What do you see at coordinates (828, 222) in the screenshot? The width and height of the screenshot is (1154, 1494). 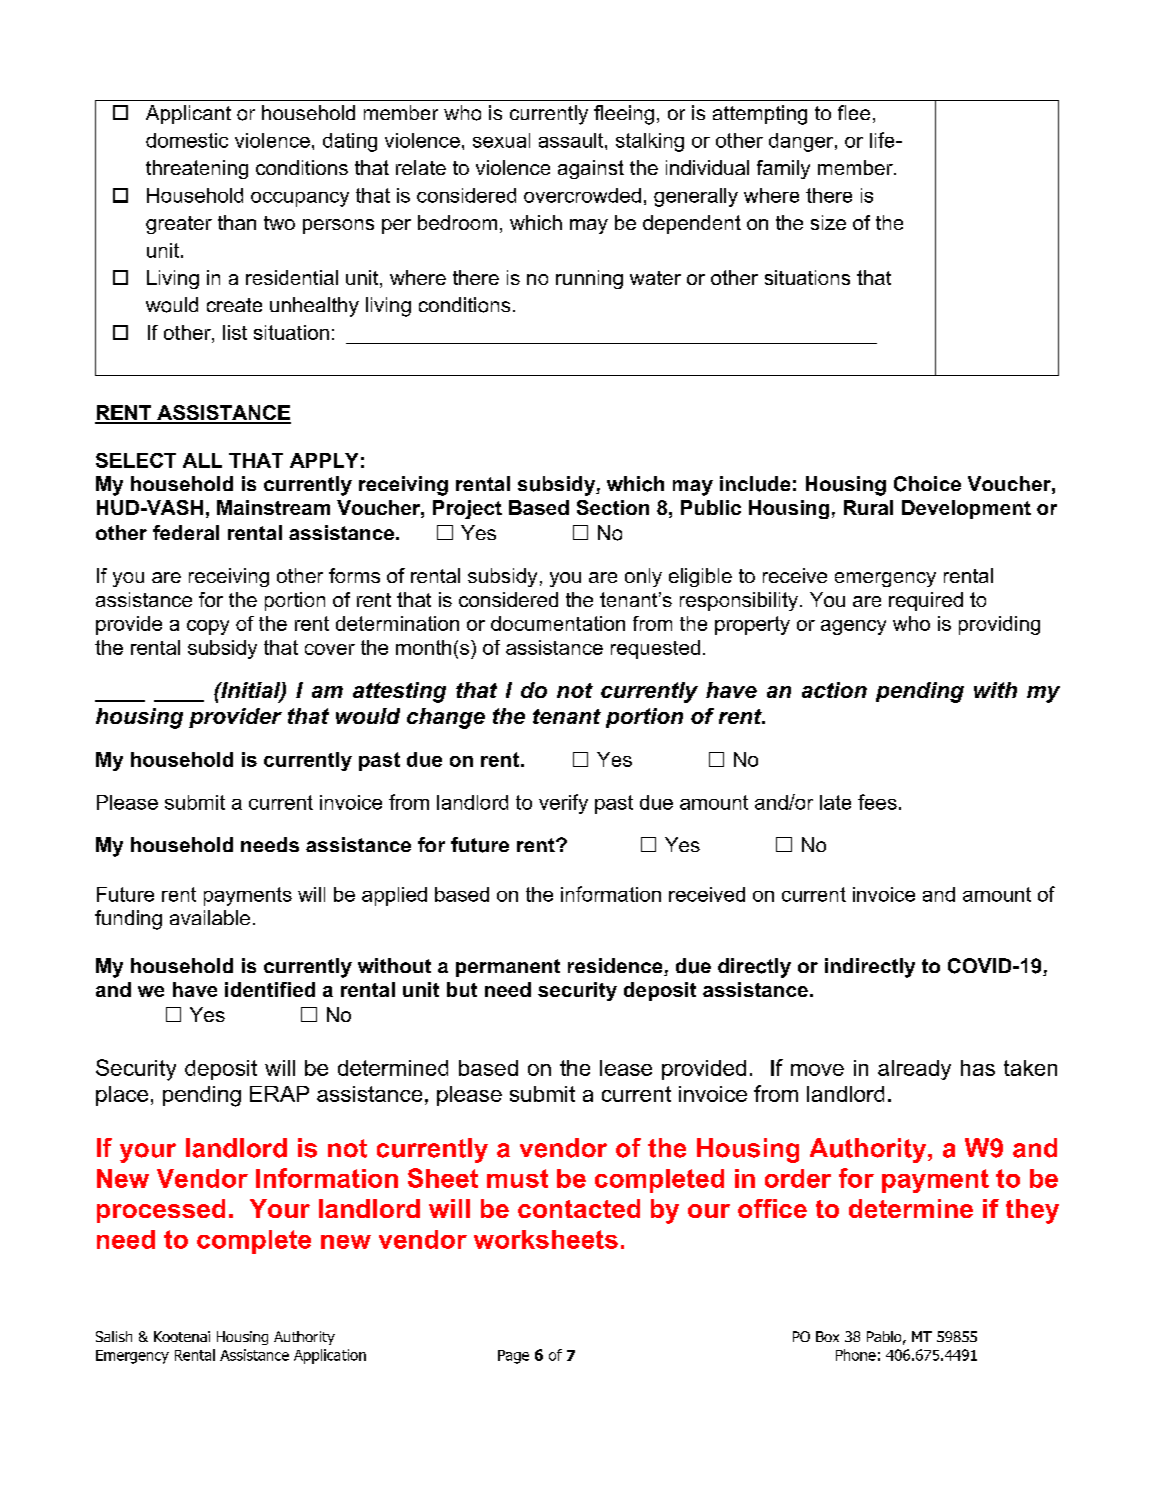 I see `size` at bounding box center [828, 222].
